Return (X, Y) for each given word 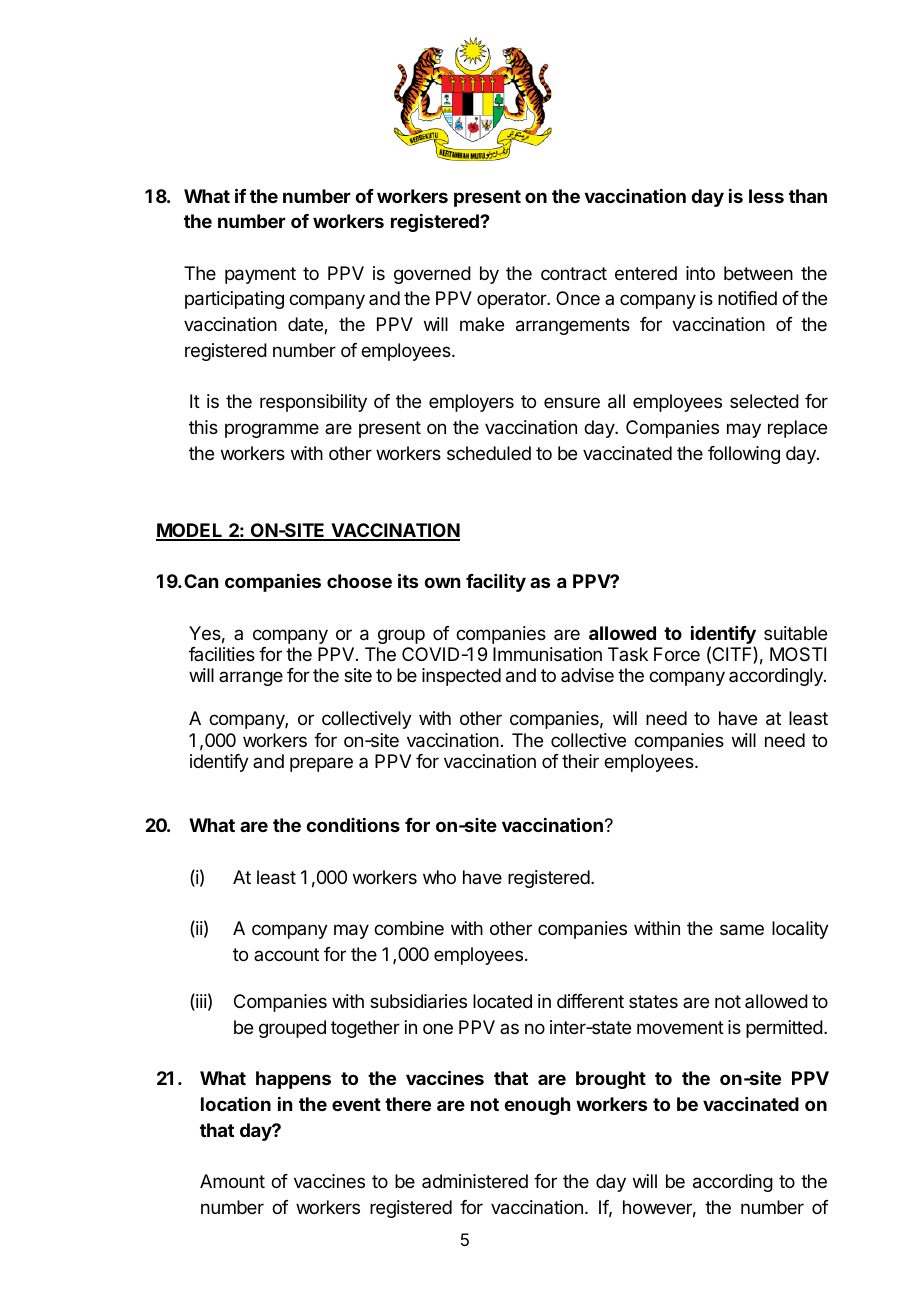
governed (432, 275)
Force (677, 654)
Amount (232, 1181)
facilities (222, 654)
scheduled (489, 453)
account (286, 954)
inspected (461, 677)
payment (260, 275)
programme (272, 430)
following (744, 455)
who (439, 877)
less (766, 196)
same (742, 930)
